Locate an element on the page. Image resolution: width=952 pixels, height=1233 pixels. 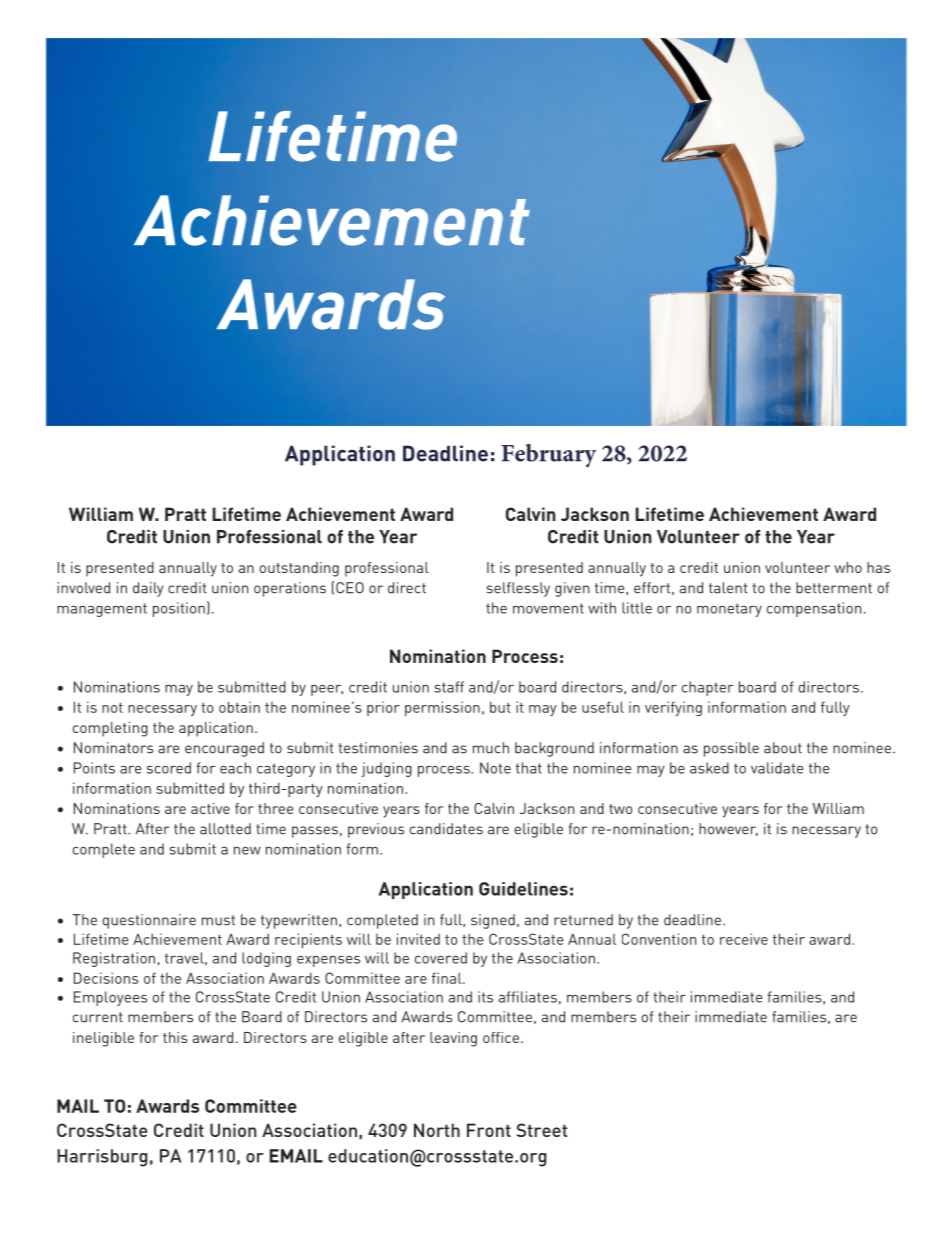
Harrisburg is located at coordinates (102, 1158).
